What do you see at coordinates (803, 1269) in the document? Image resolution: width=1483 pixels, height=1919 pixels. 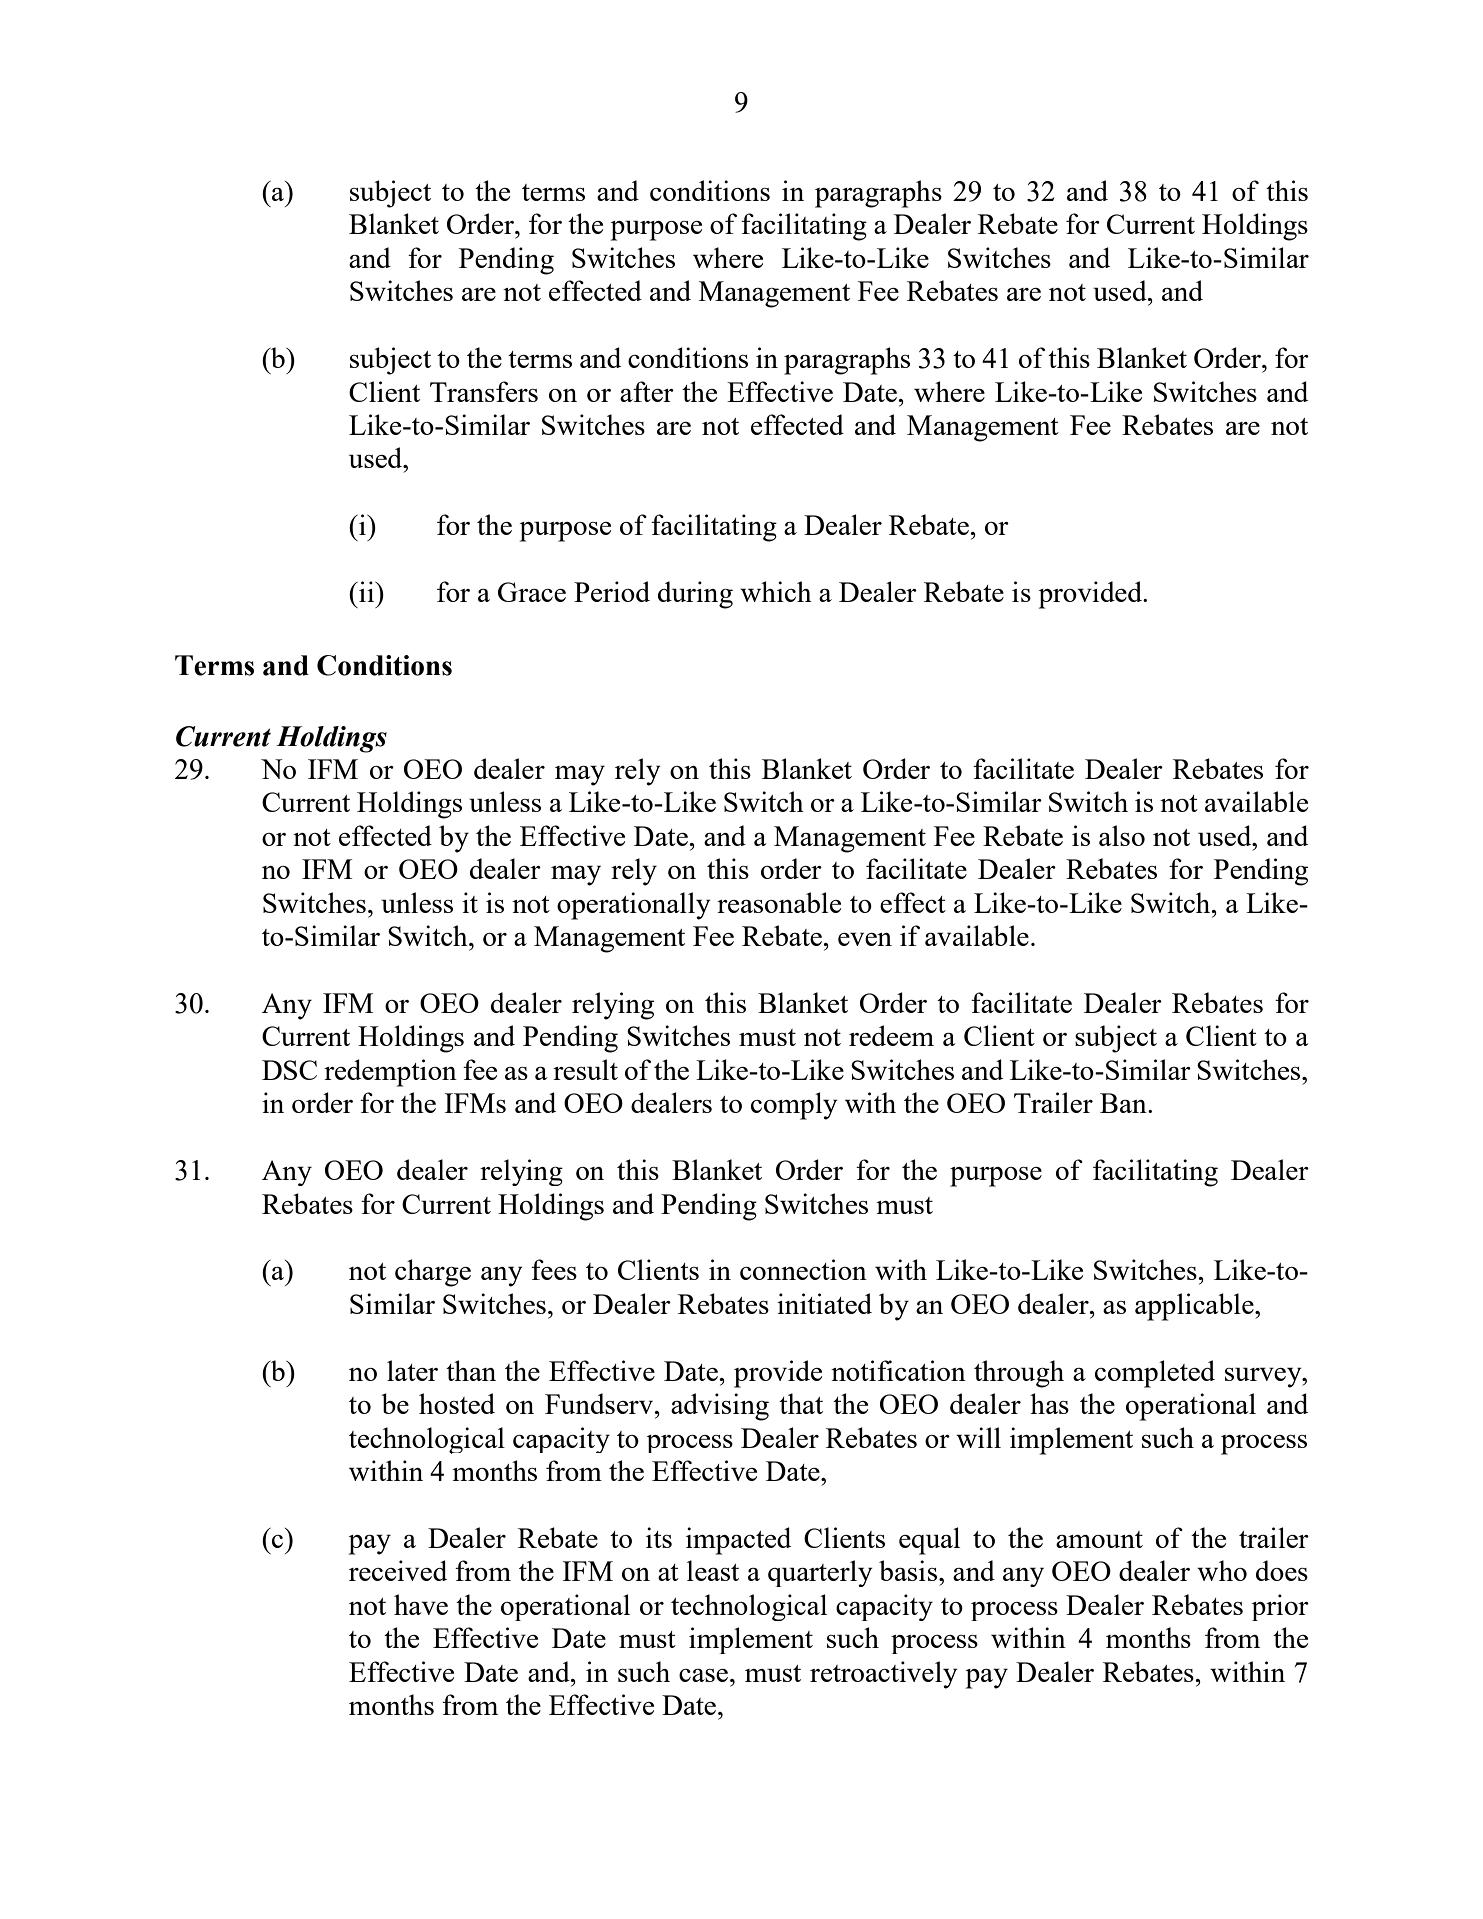 I see `connection` at bounding box center [803, 1269].
